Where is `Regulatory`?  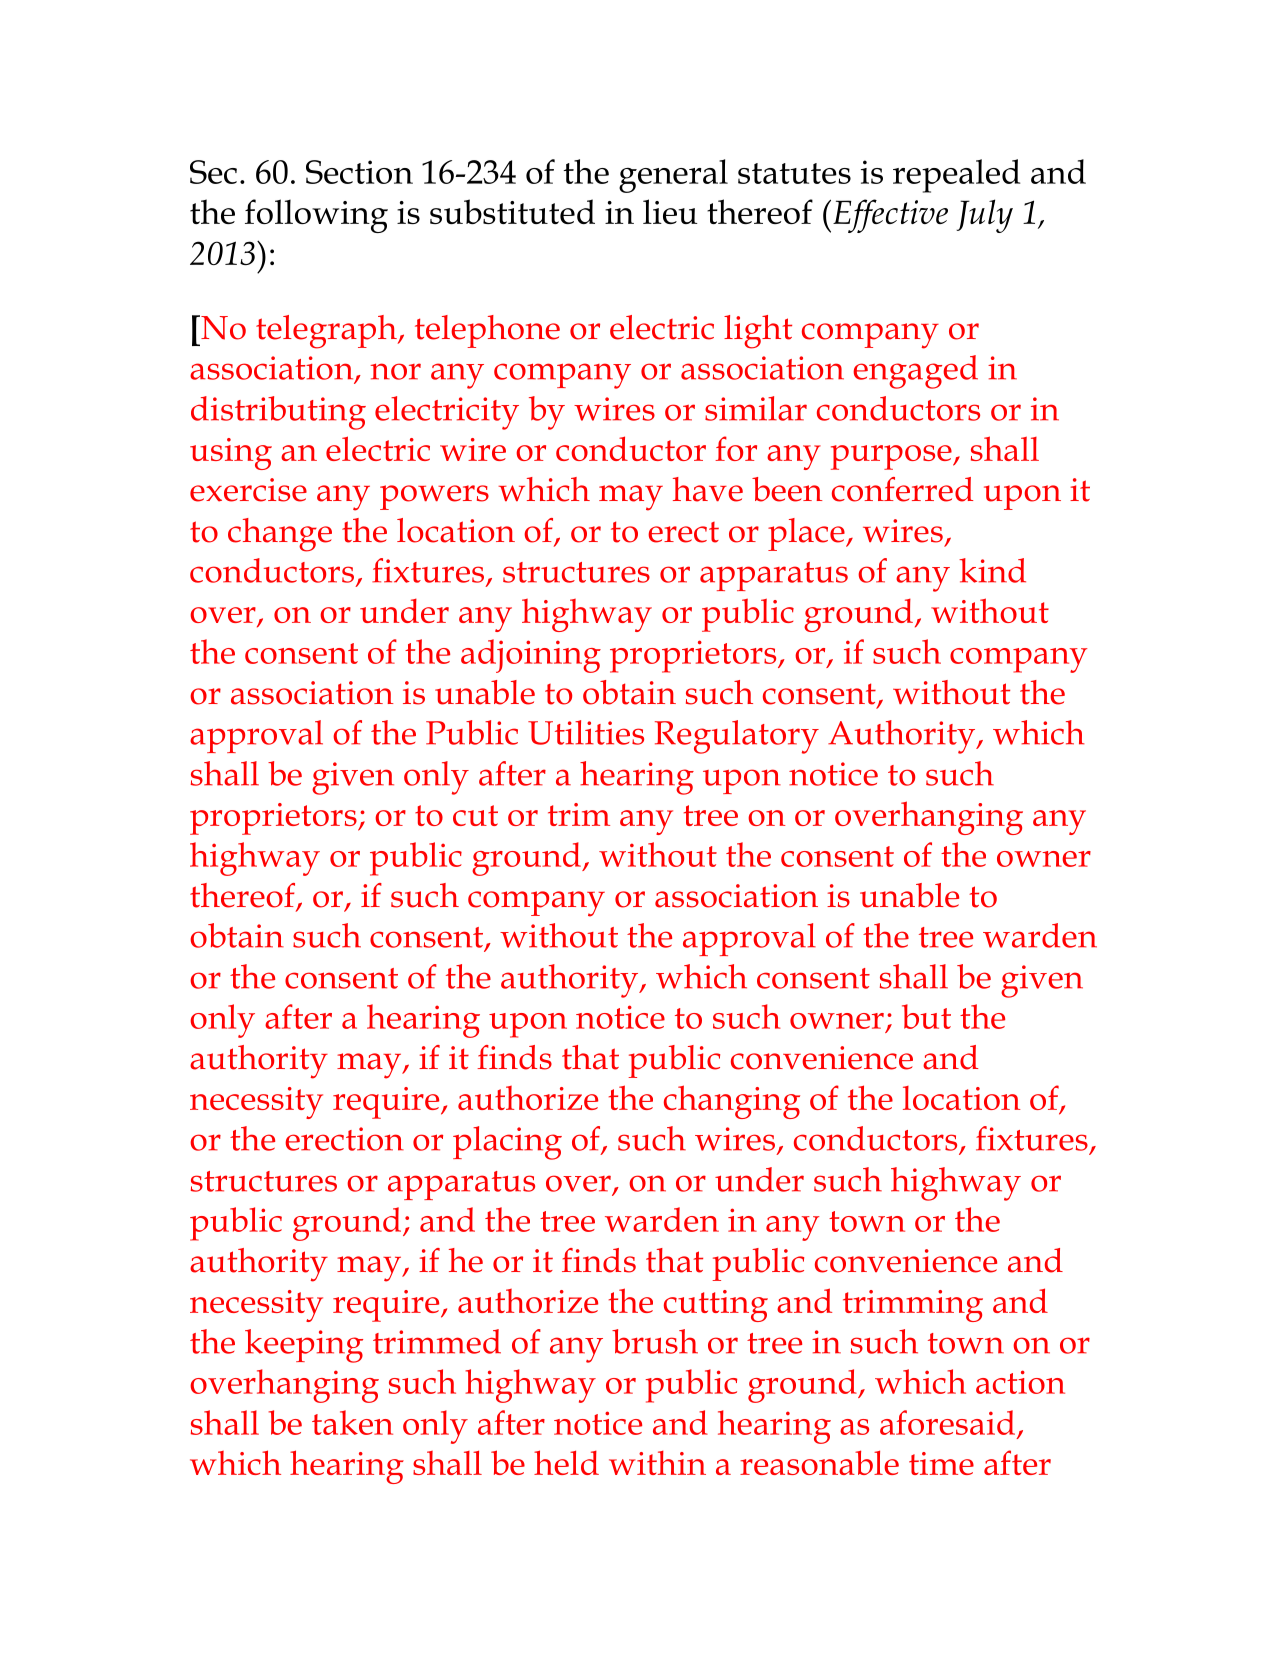 Regulatory is located at coordinates (737, 737).
